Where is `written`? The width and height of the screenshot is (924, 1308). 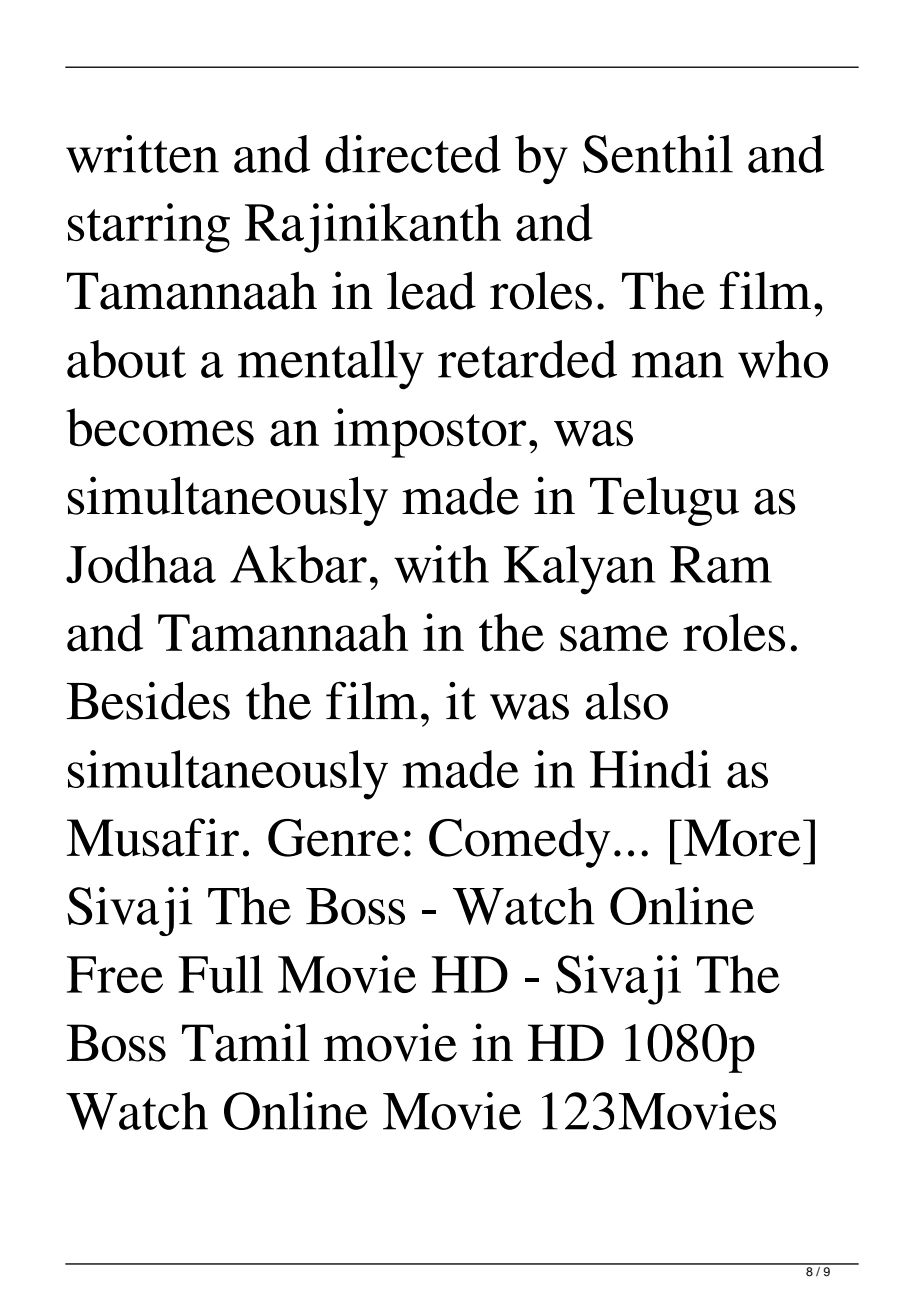 written is located at coordinates (142, 154).
